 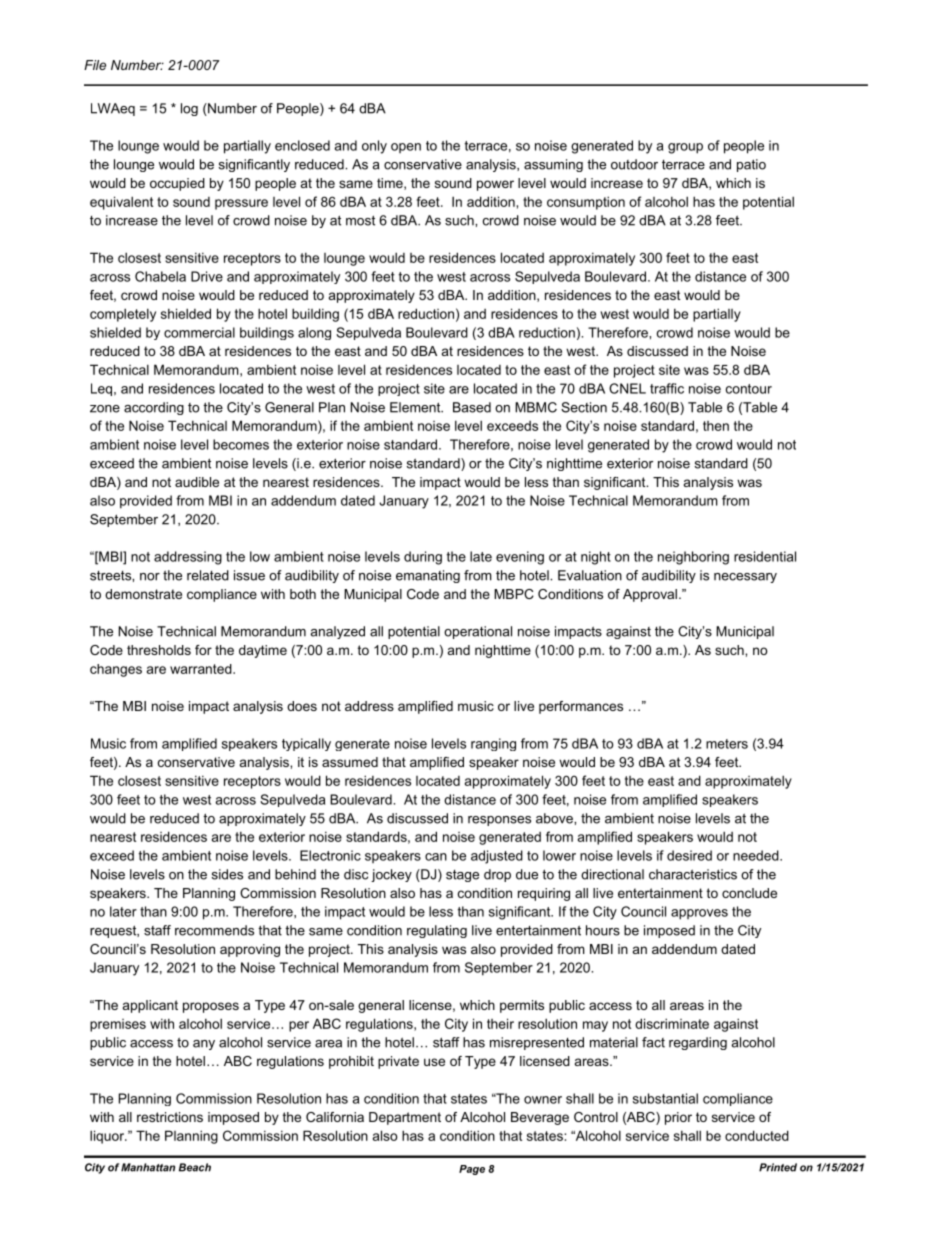 What do you see at coordinates (478, 632) in the screenshot?
I see `operational` at bounding box center [478, 632].
